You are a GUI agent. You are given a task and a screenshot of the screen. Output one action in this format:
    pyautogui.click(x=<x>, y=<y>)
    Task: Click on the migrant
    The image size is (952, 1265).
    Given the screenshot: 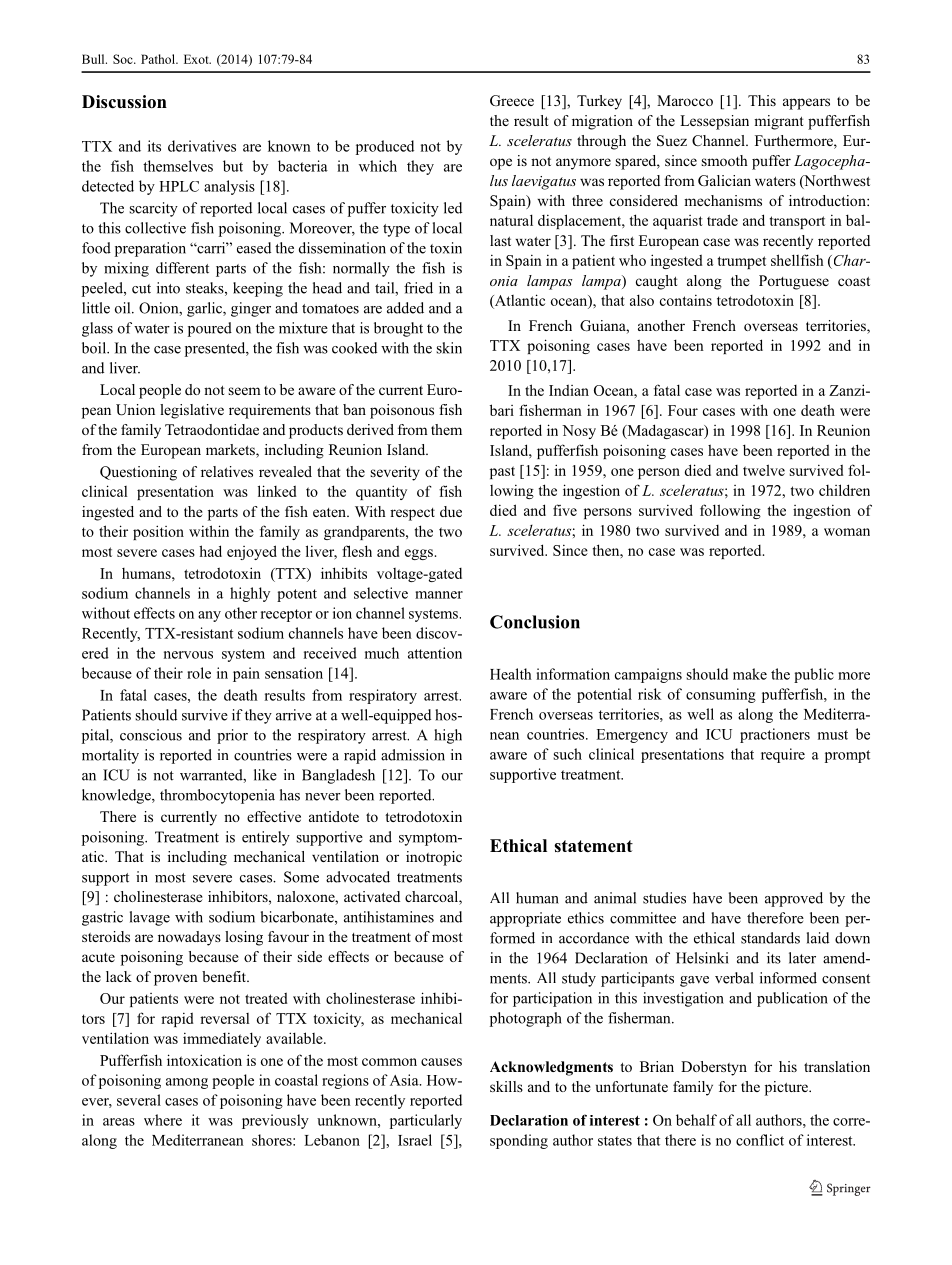 What is the action you would take?
    pyautogui.click(x=778, y=122)
